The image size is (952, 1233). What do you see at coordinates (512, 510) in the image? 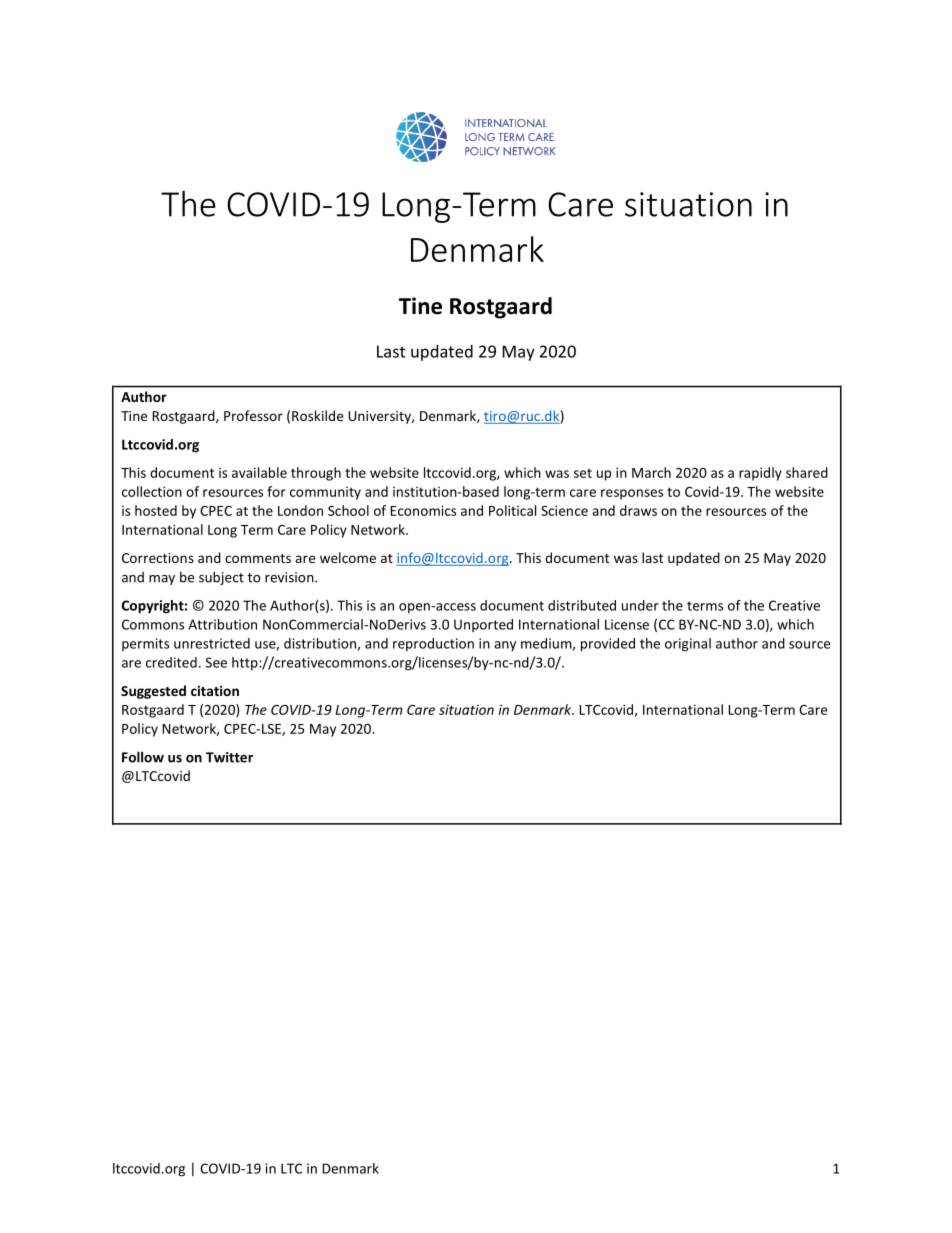
I see `Political` at bounding box center [512, 510].
